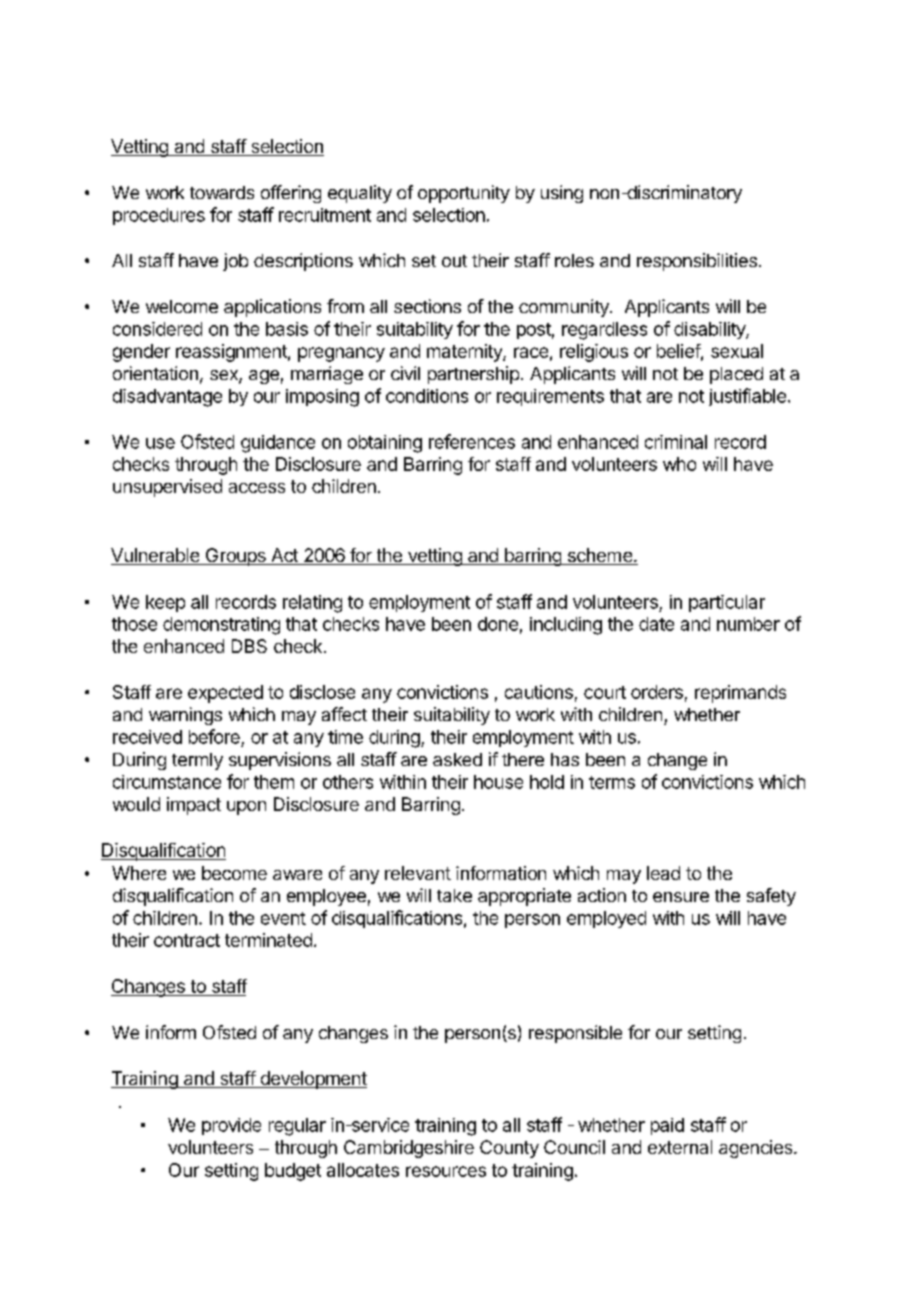 This screenshot has height=1308, width=924. Describe the element at coordinates (418, 873) in the screenshot. I see `relevant` at that location.
